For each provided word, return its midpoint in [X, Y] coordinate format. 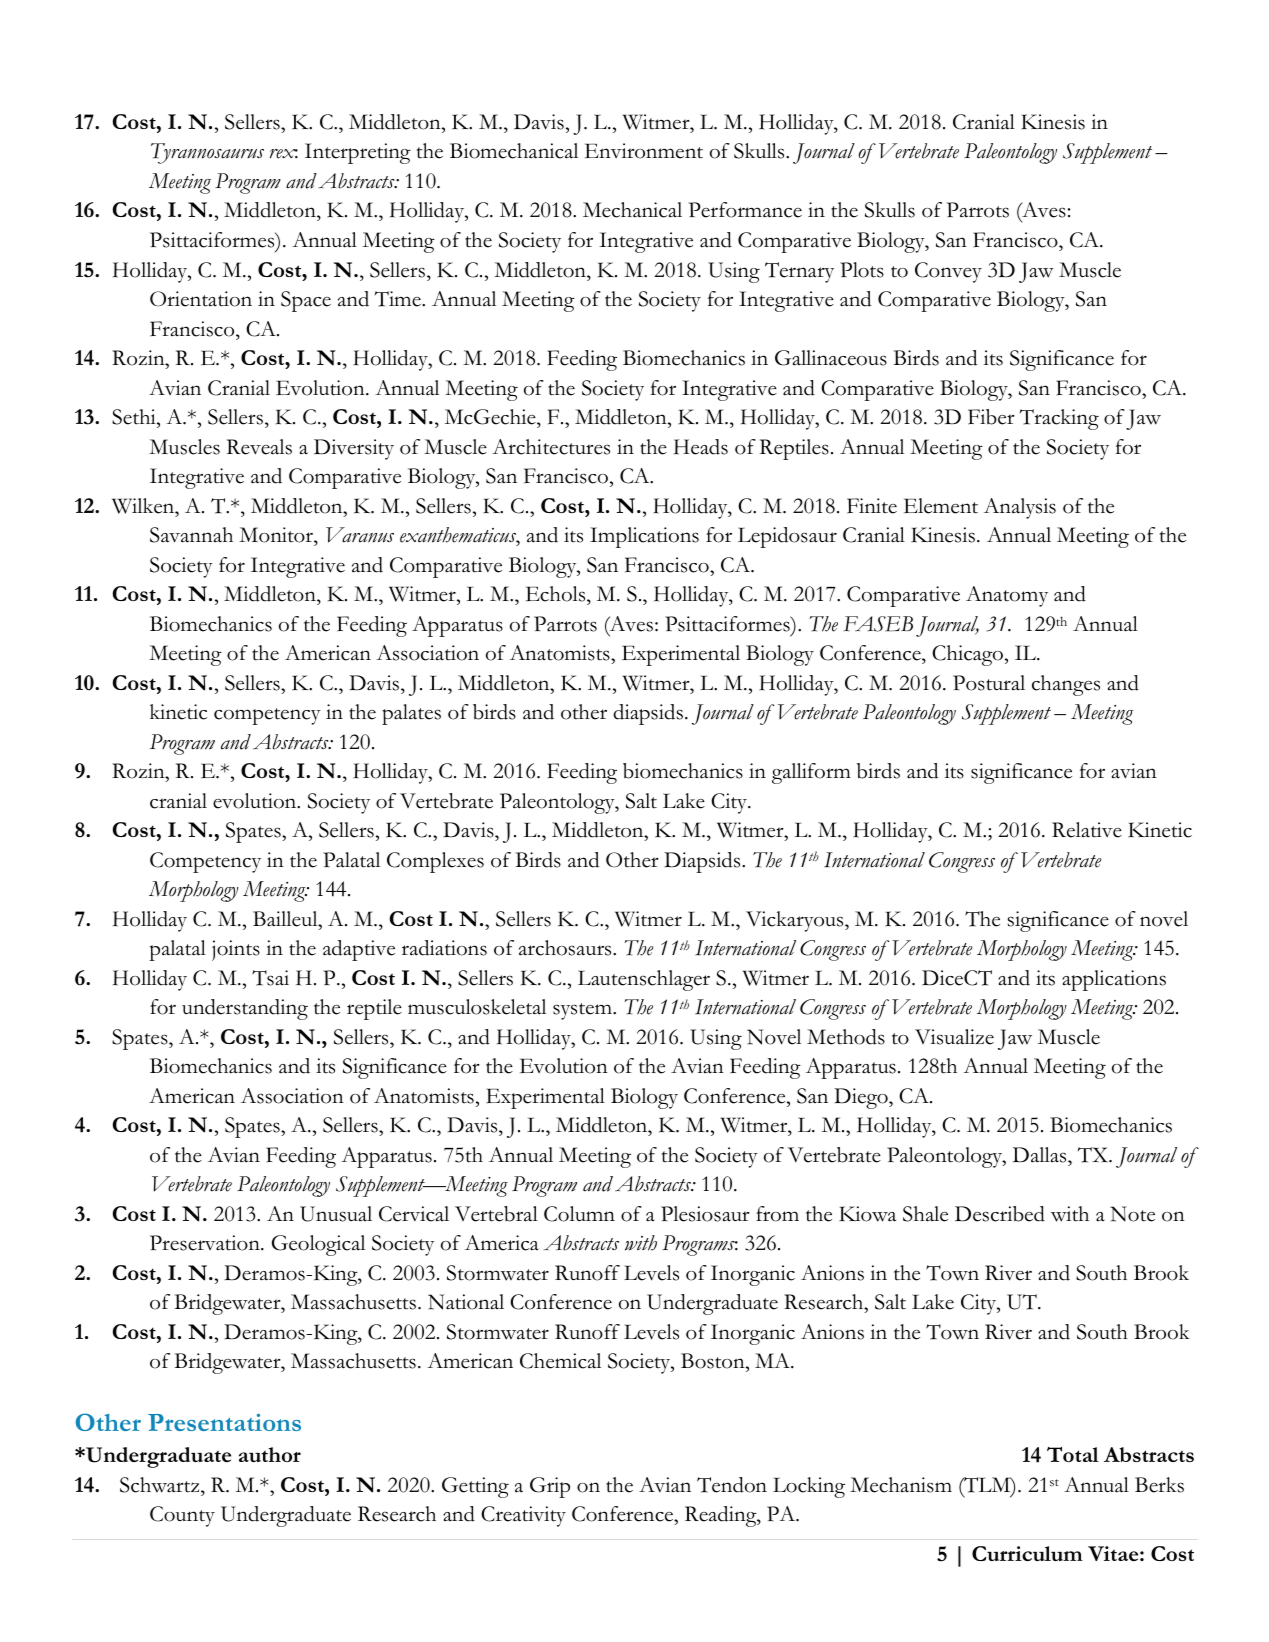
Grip [550, 1487]
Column [579, 1214]
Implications [644, 537]
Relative [1087, 830]
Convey [948, 272]
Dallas [1041, 1155]
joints [236, 950]
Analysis [1020, 508]
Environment [644, 151]
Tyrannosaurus [207, 153]
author [270, 1454]
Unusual [336, 1214]
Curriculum [1027, 1553]
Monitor [277, 535]
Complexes [435, 862]
